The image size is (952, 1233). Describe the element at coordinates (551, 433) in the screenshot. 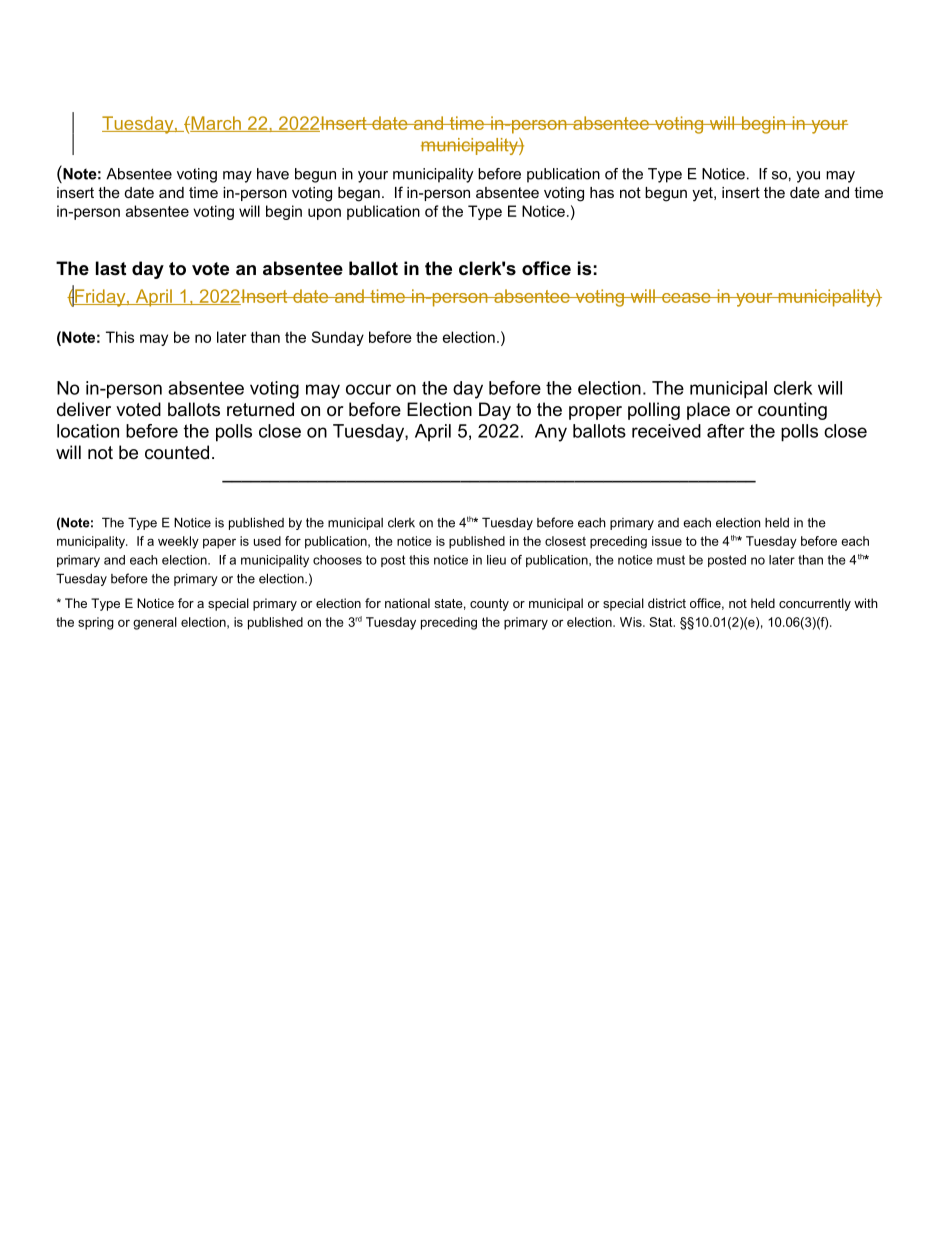

I see `Any` at that location.
